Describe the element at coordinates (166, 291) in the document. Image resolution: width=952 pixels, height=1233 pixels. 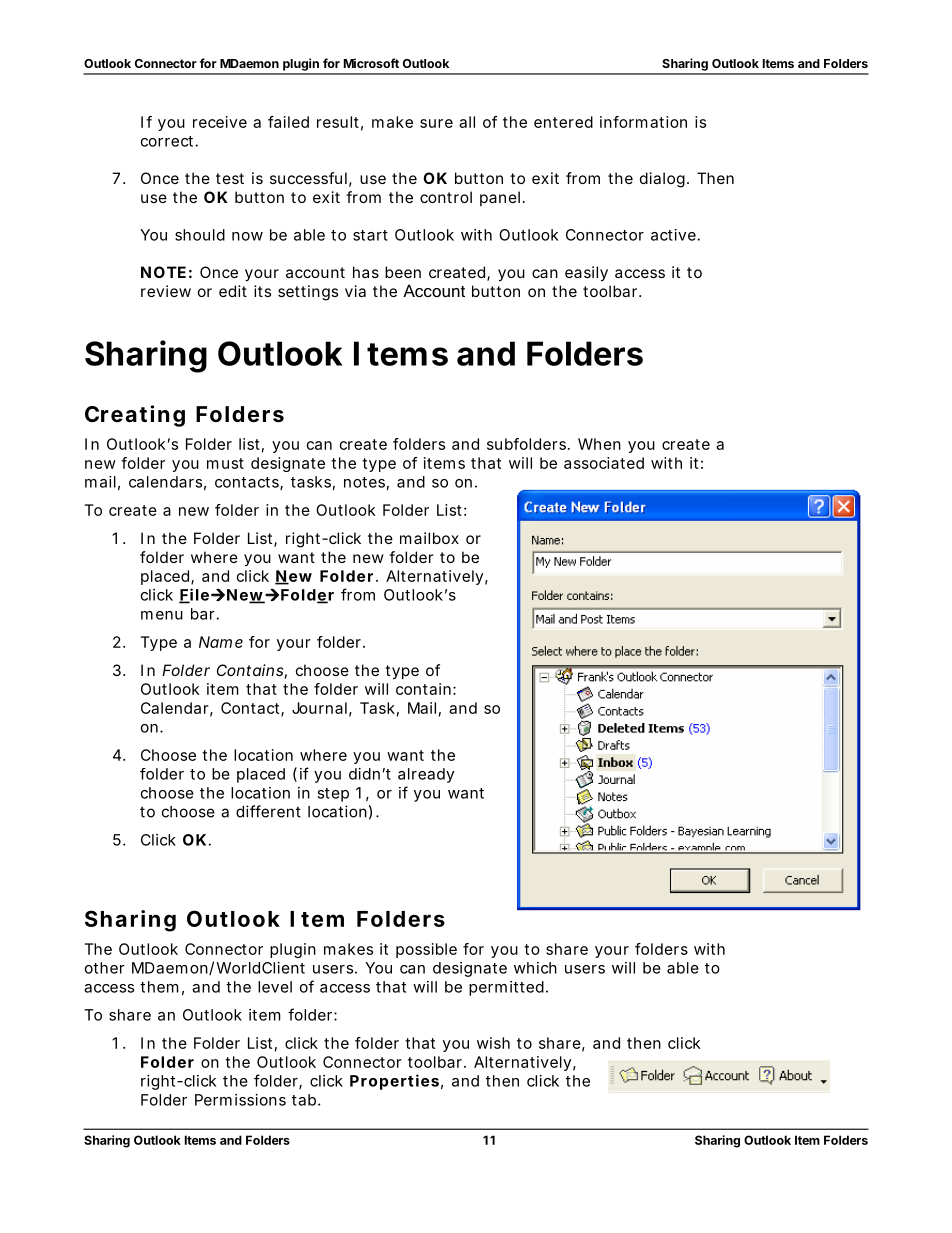
I see `review` at that location.
